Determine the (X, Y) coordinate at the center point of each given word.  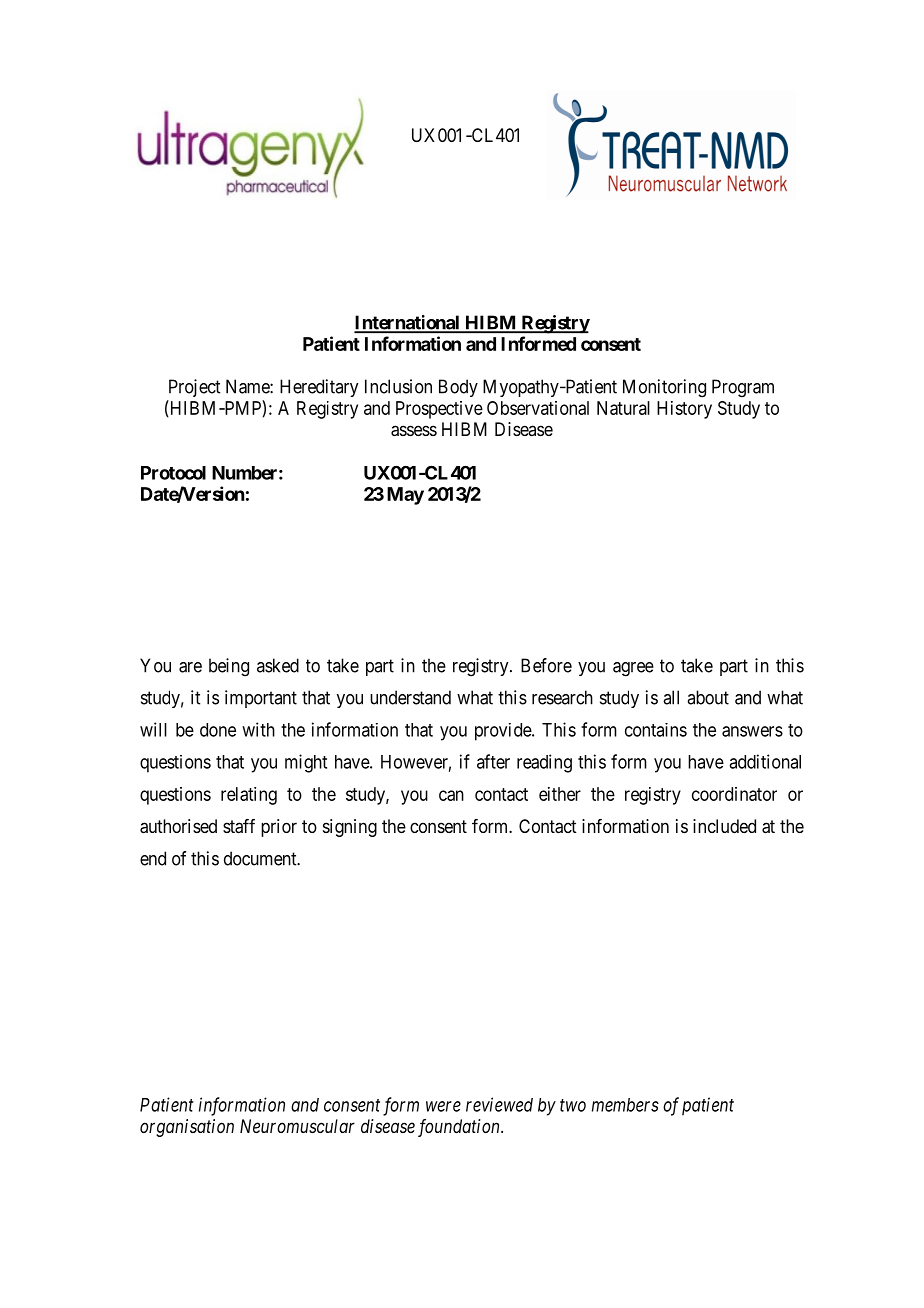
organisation (187, 1128)
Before (546, 665)
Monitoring (664, 388)
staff (239, 826)
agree (633, 669)
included (724, 826)
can (451, 795)
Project (194, 388)
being (229, 667)
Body (458, 388)
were (443, 1106)
